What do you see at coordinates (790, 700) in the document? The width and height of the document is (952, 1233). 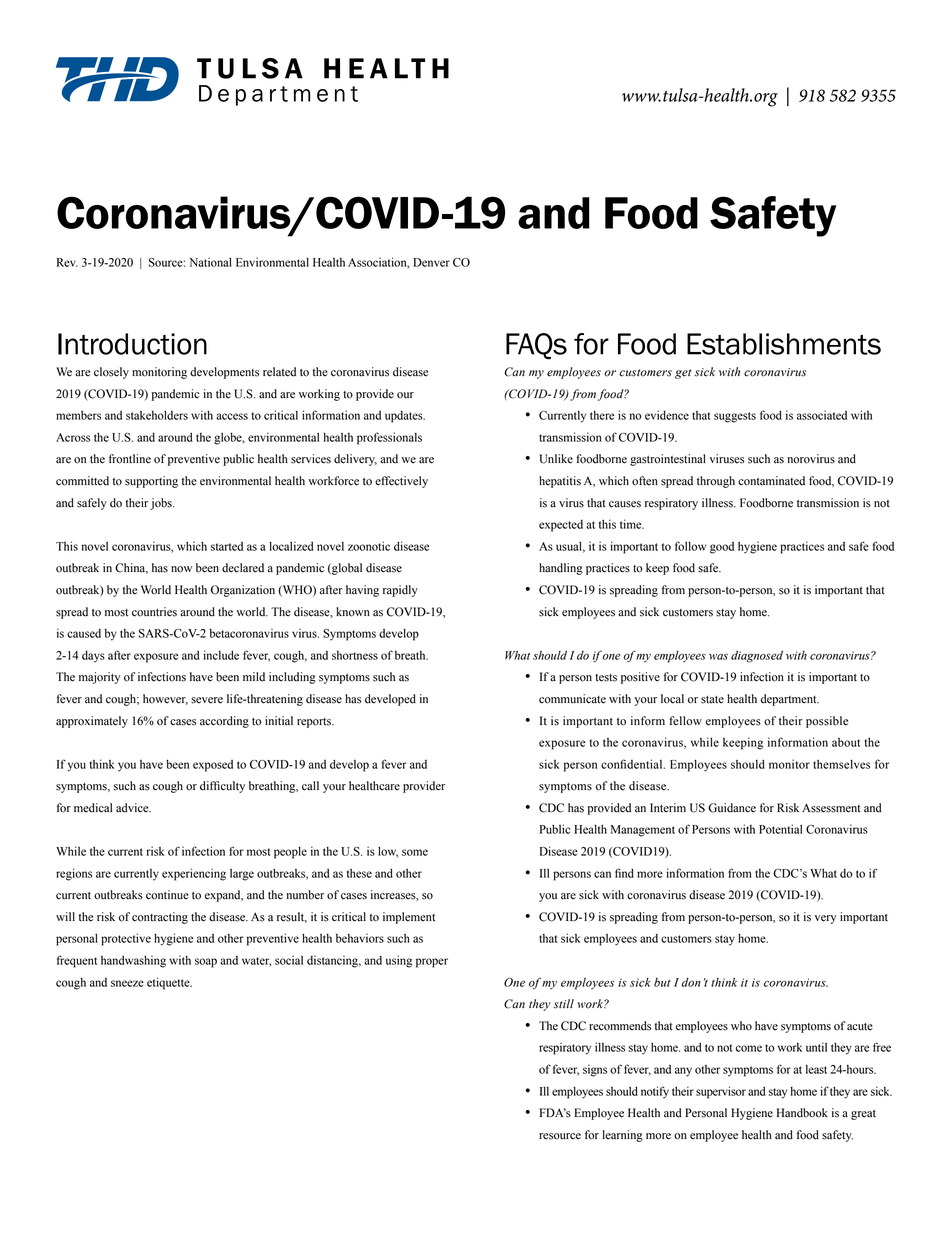 I see `department` at bounding box center [790, 700].
